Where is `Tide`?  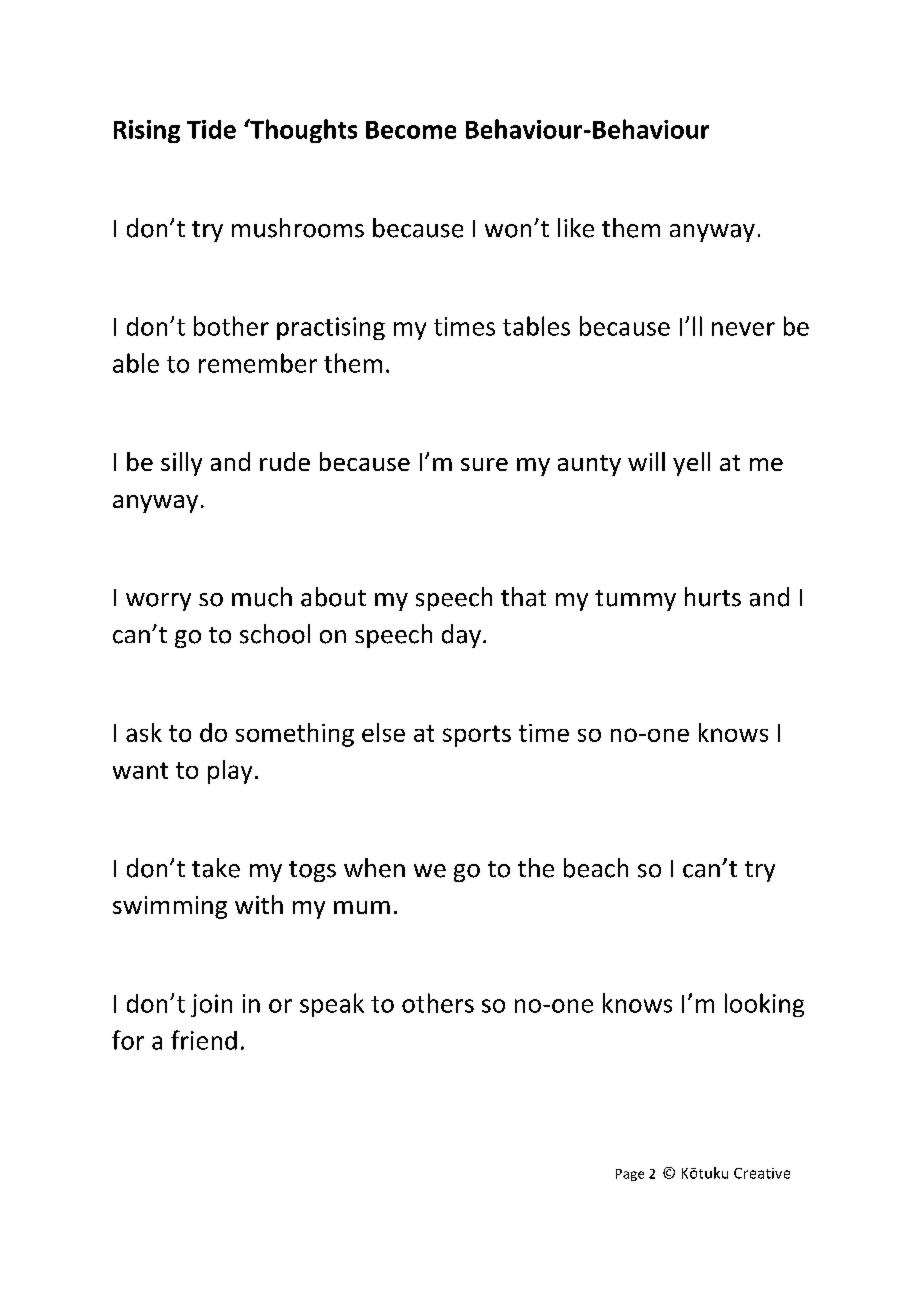
Tide is located at coordinates (211, 129).
